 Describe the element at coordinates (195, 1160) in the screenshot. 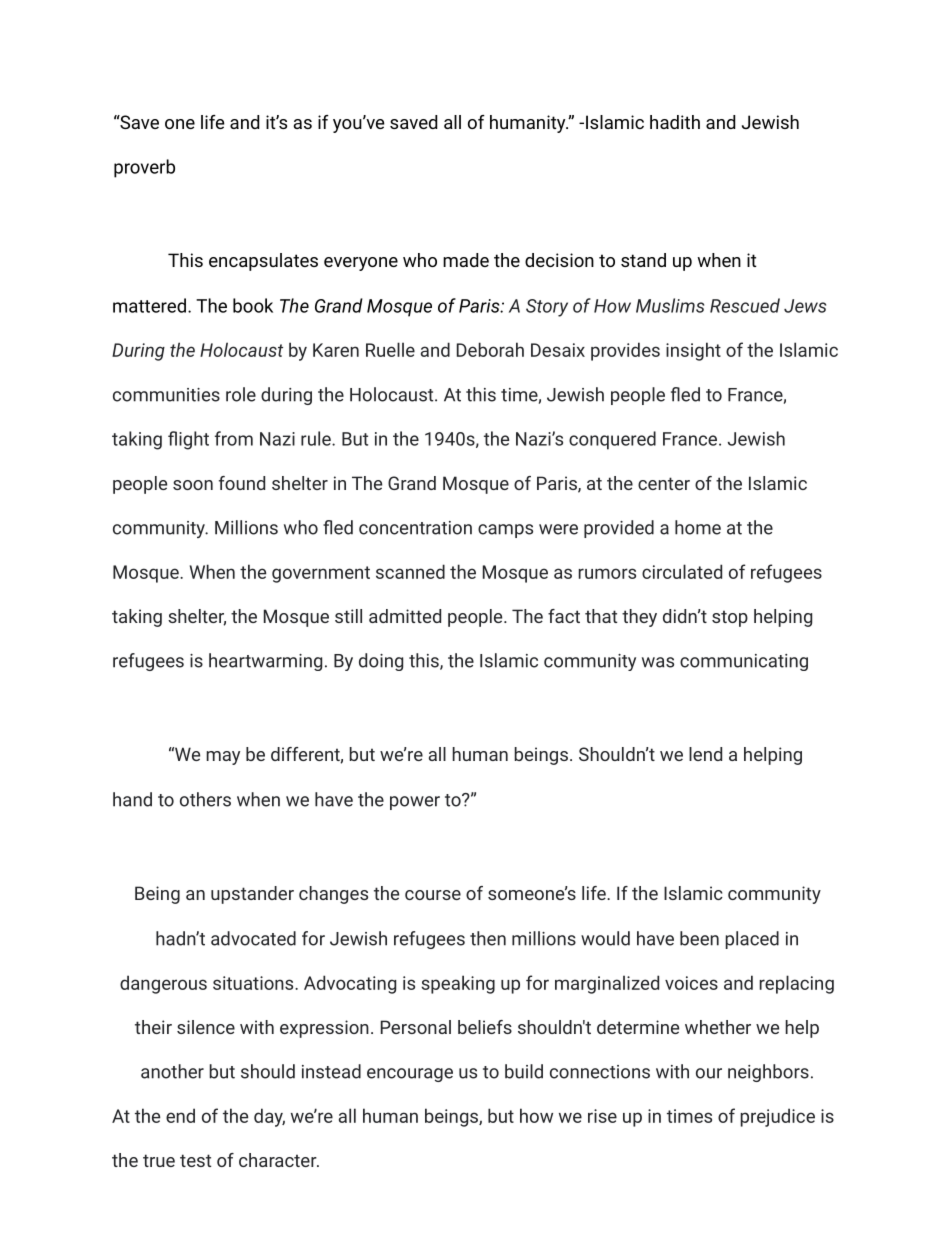

I see `test` at that location.
